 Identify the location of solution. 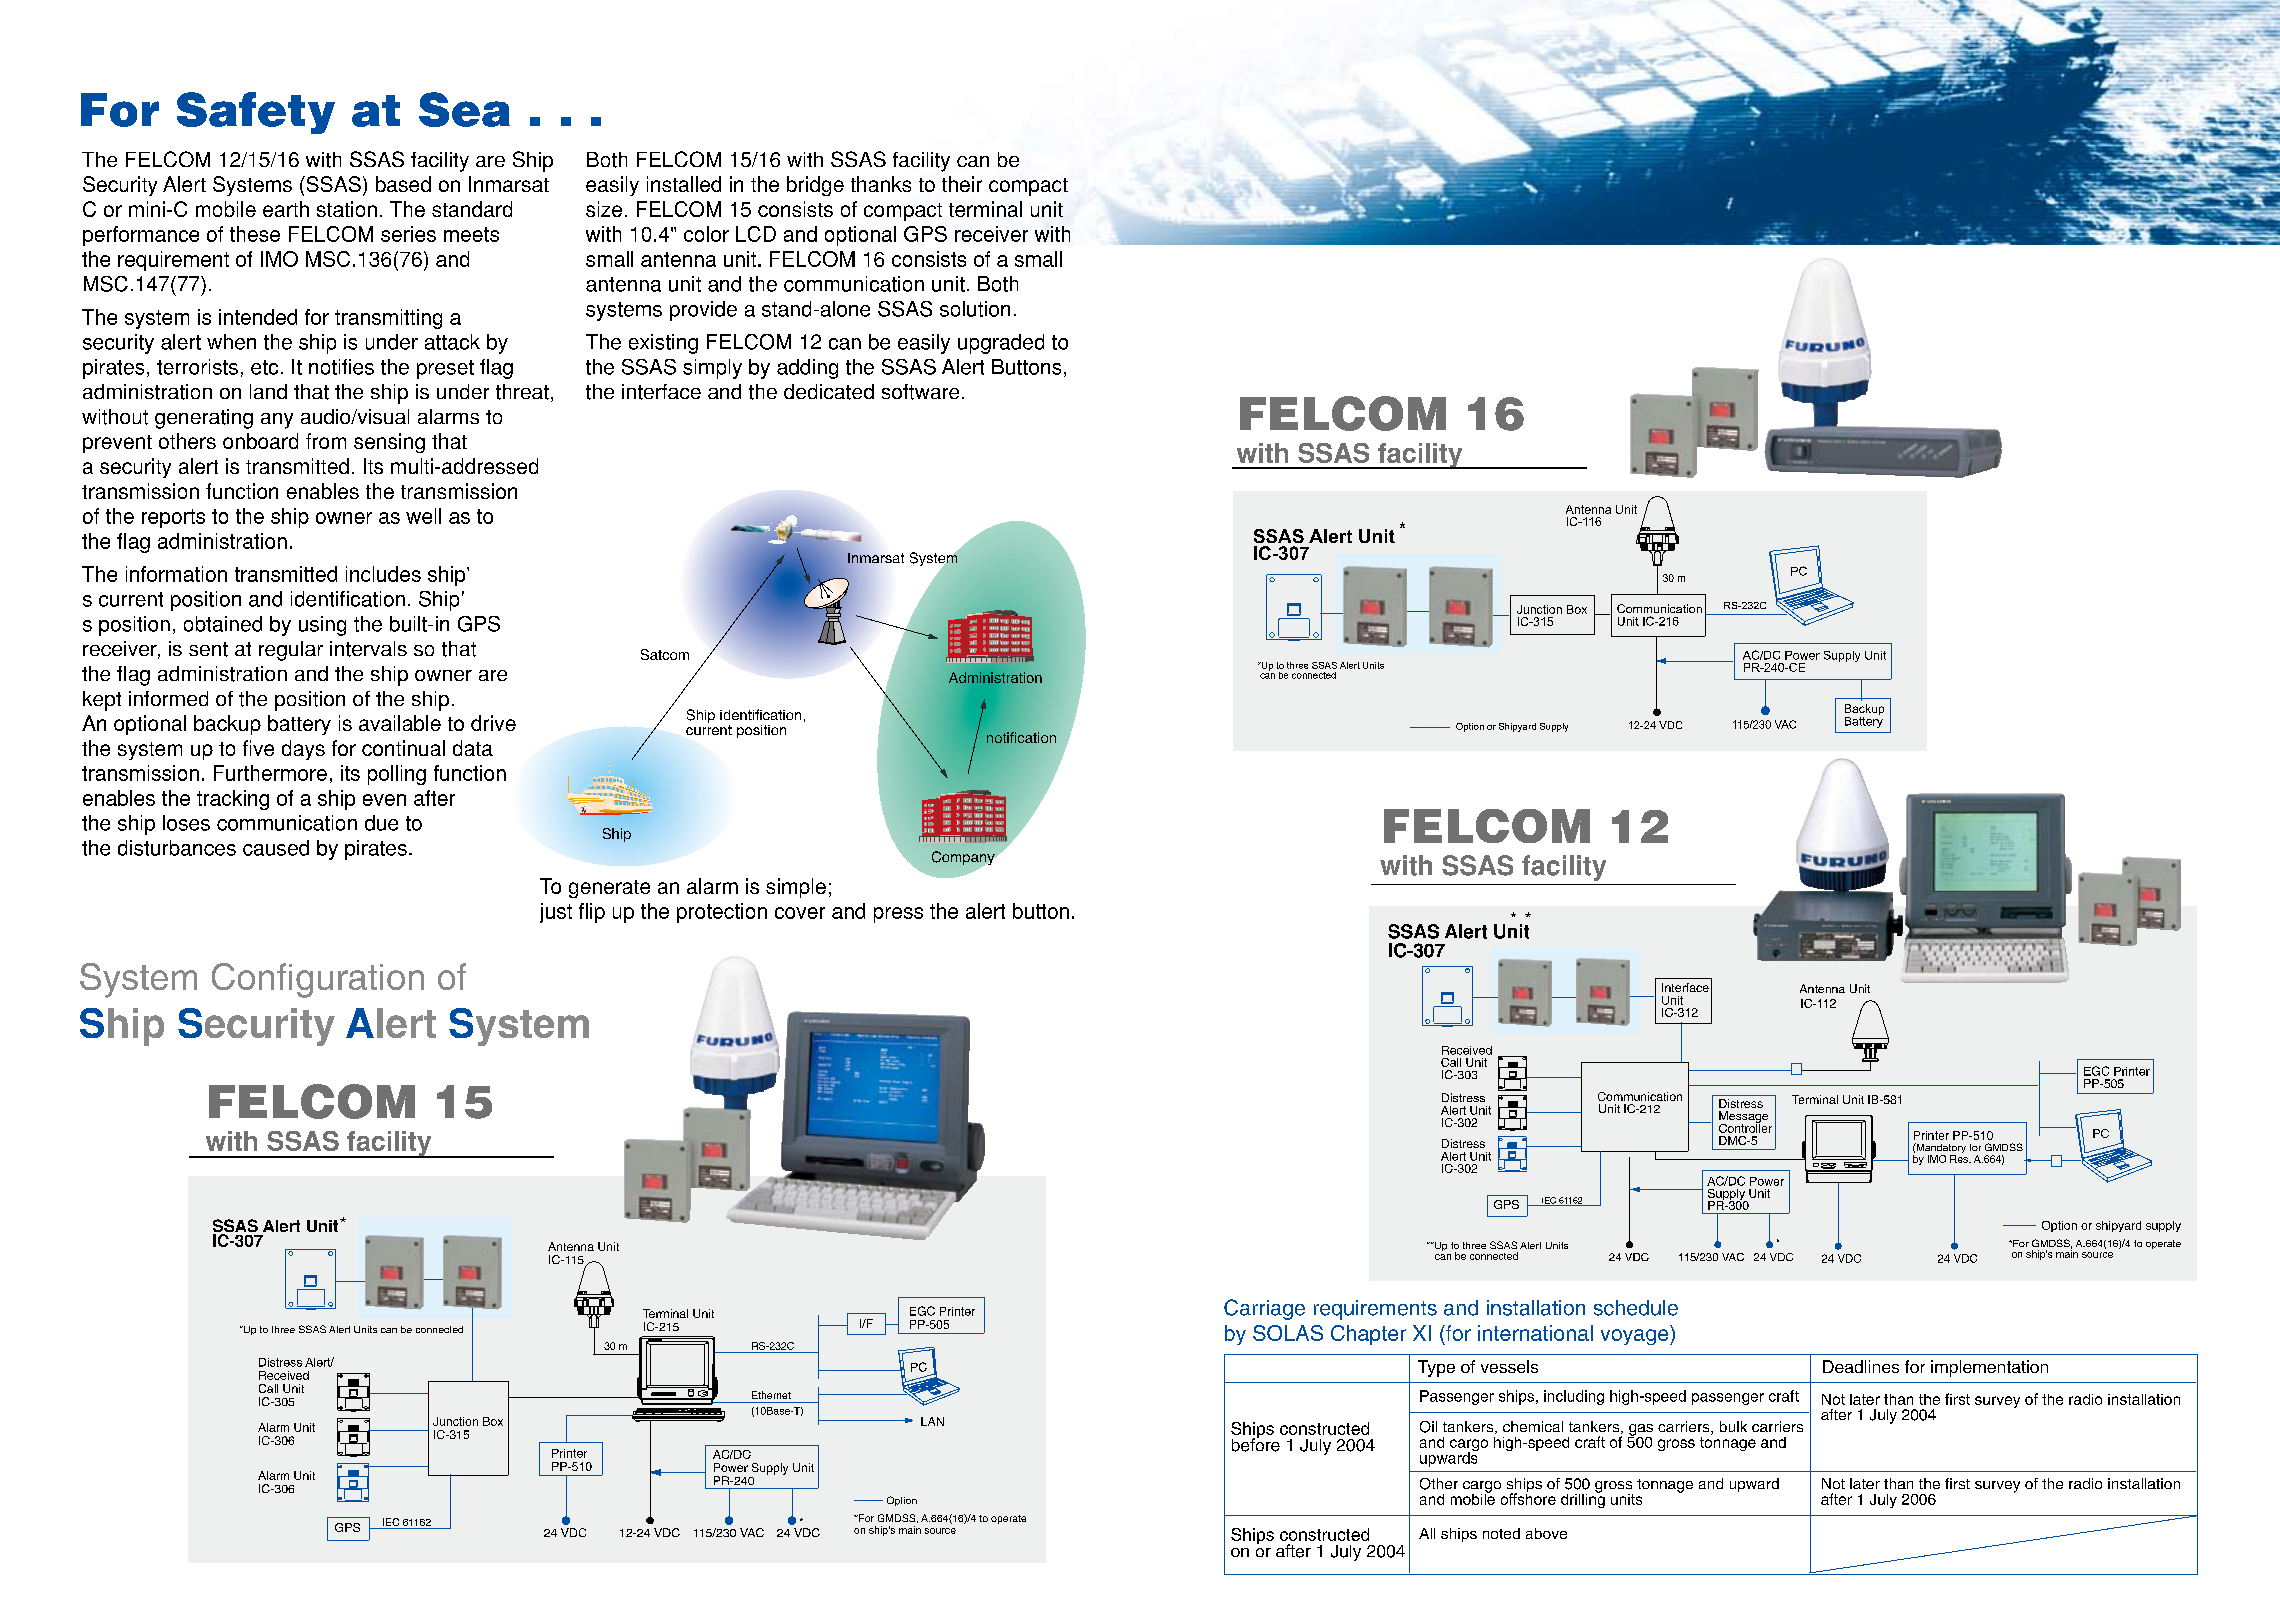
(975, 309).
